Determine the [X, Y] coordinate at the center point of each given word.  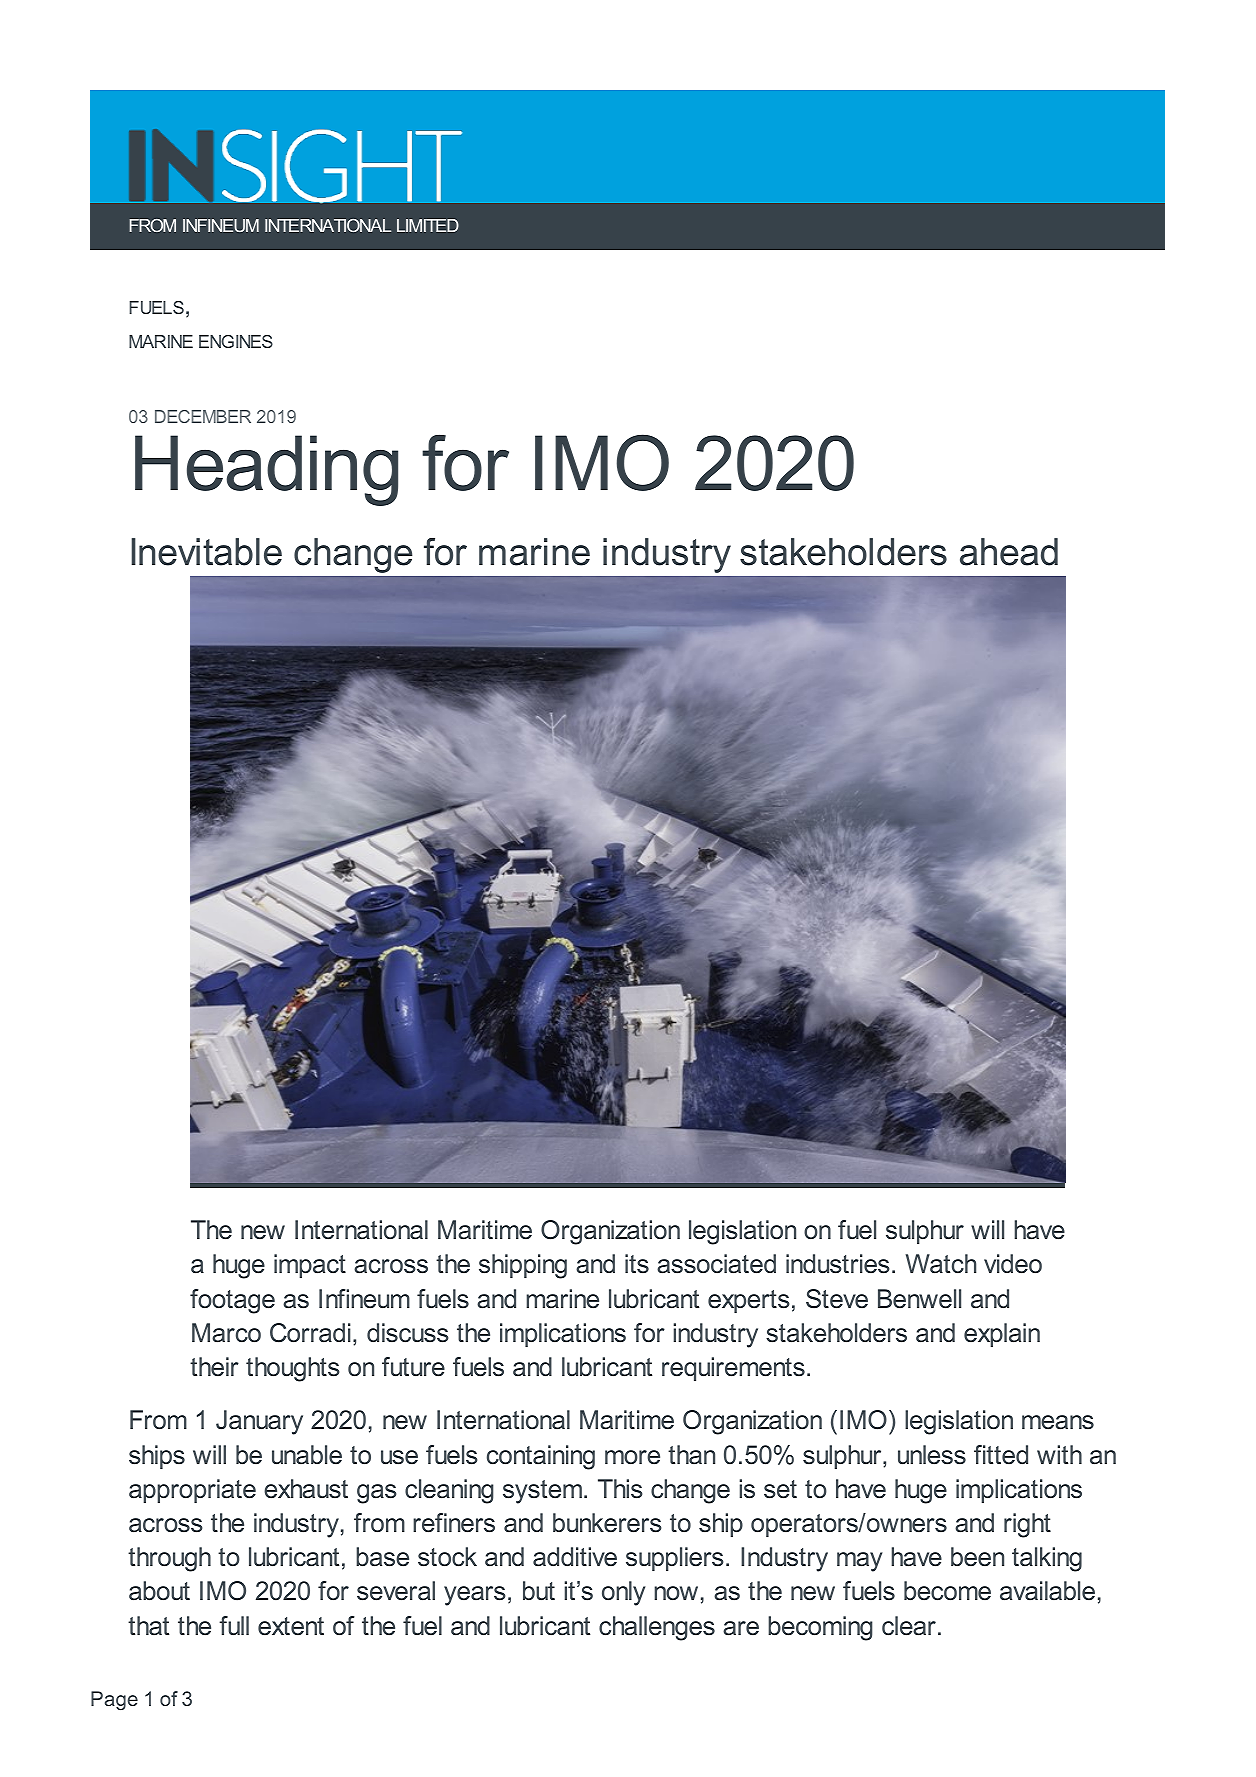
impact [310, 1266]
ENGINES [236, 341]
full [234, 1626]
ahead [1009, 552]
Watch [941, 1264]
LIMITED [428, 225]
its [637, 1264]
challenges [657, 1628]
